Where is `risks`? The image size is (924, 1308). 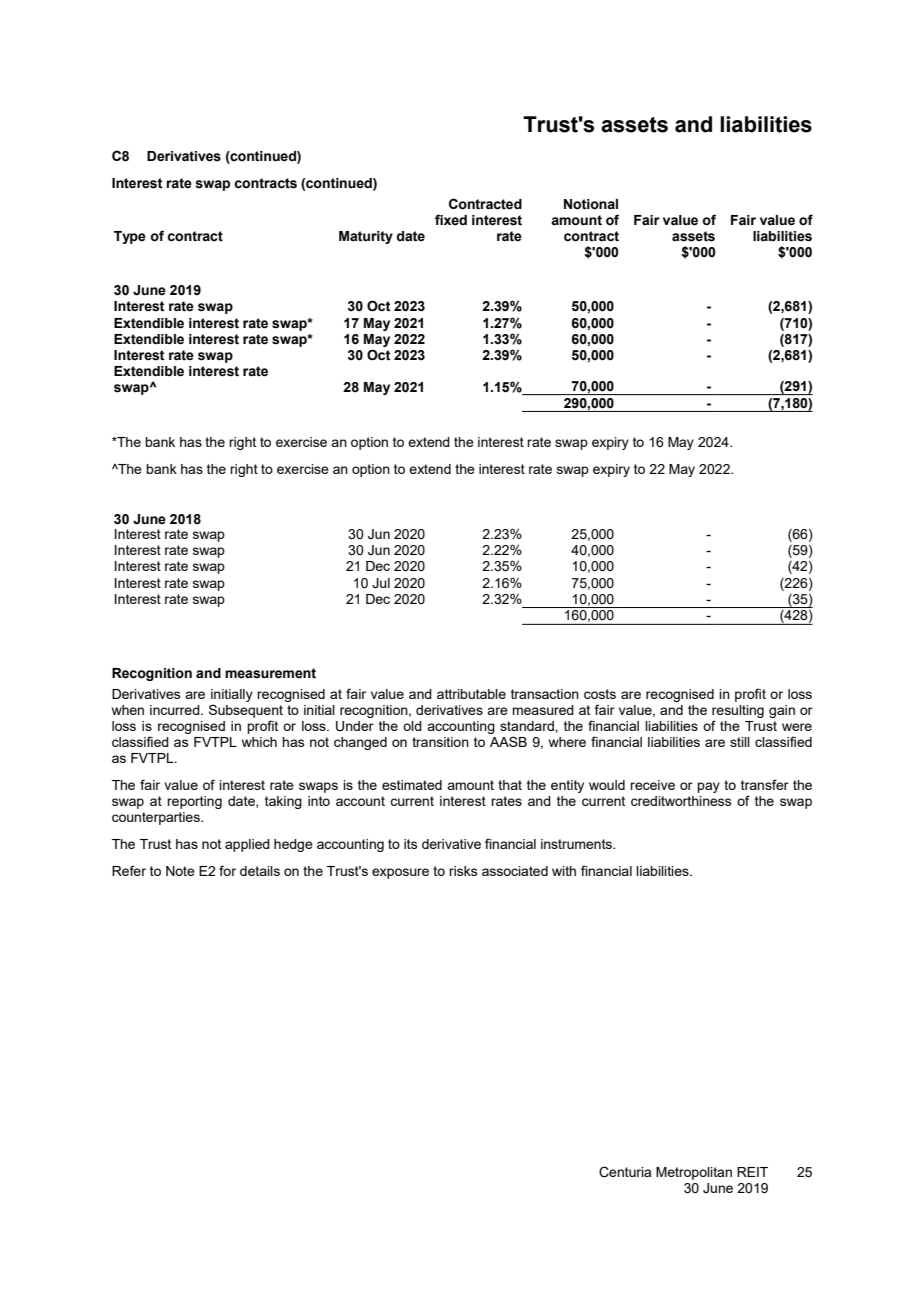
risks is located at coordinates (463, 871).
